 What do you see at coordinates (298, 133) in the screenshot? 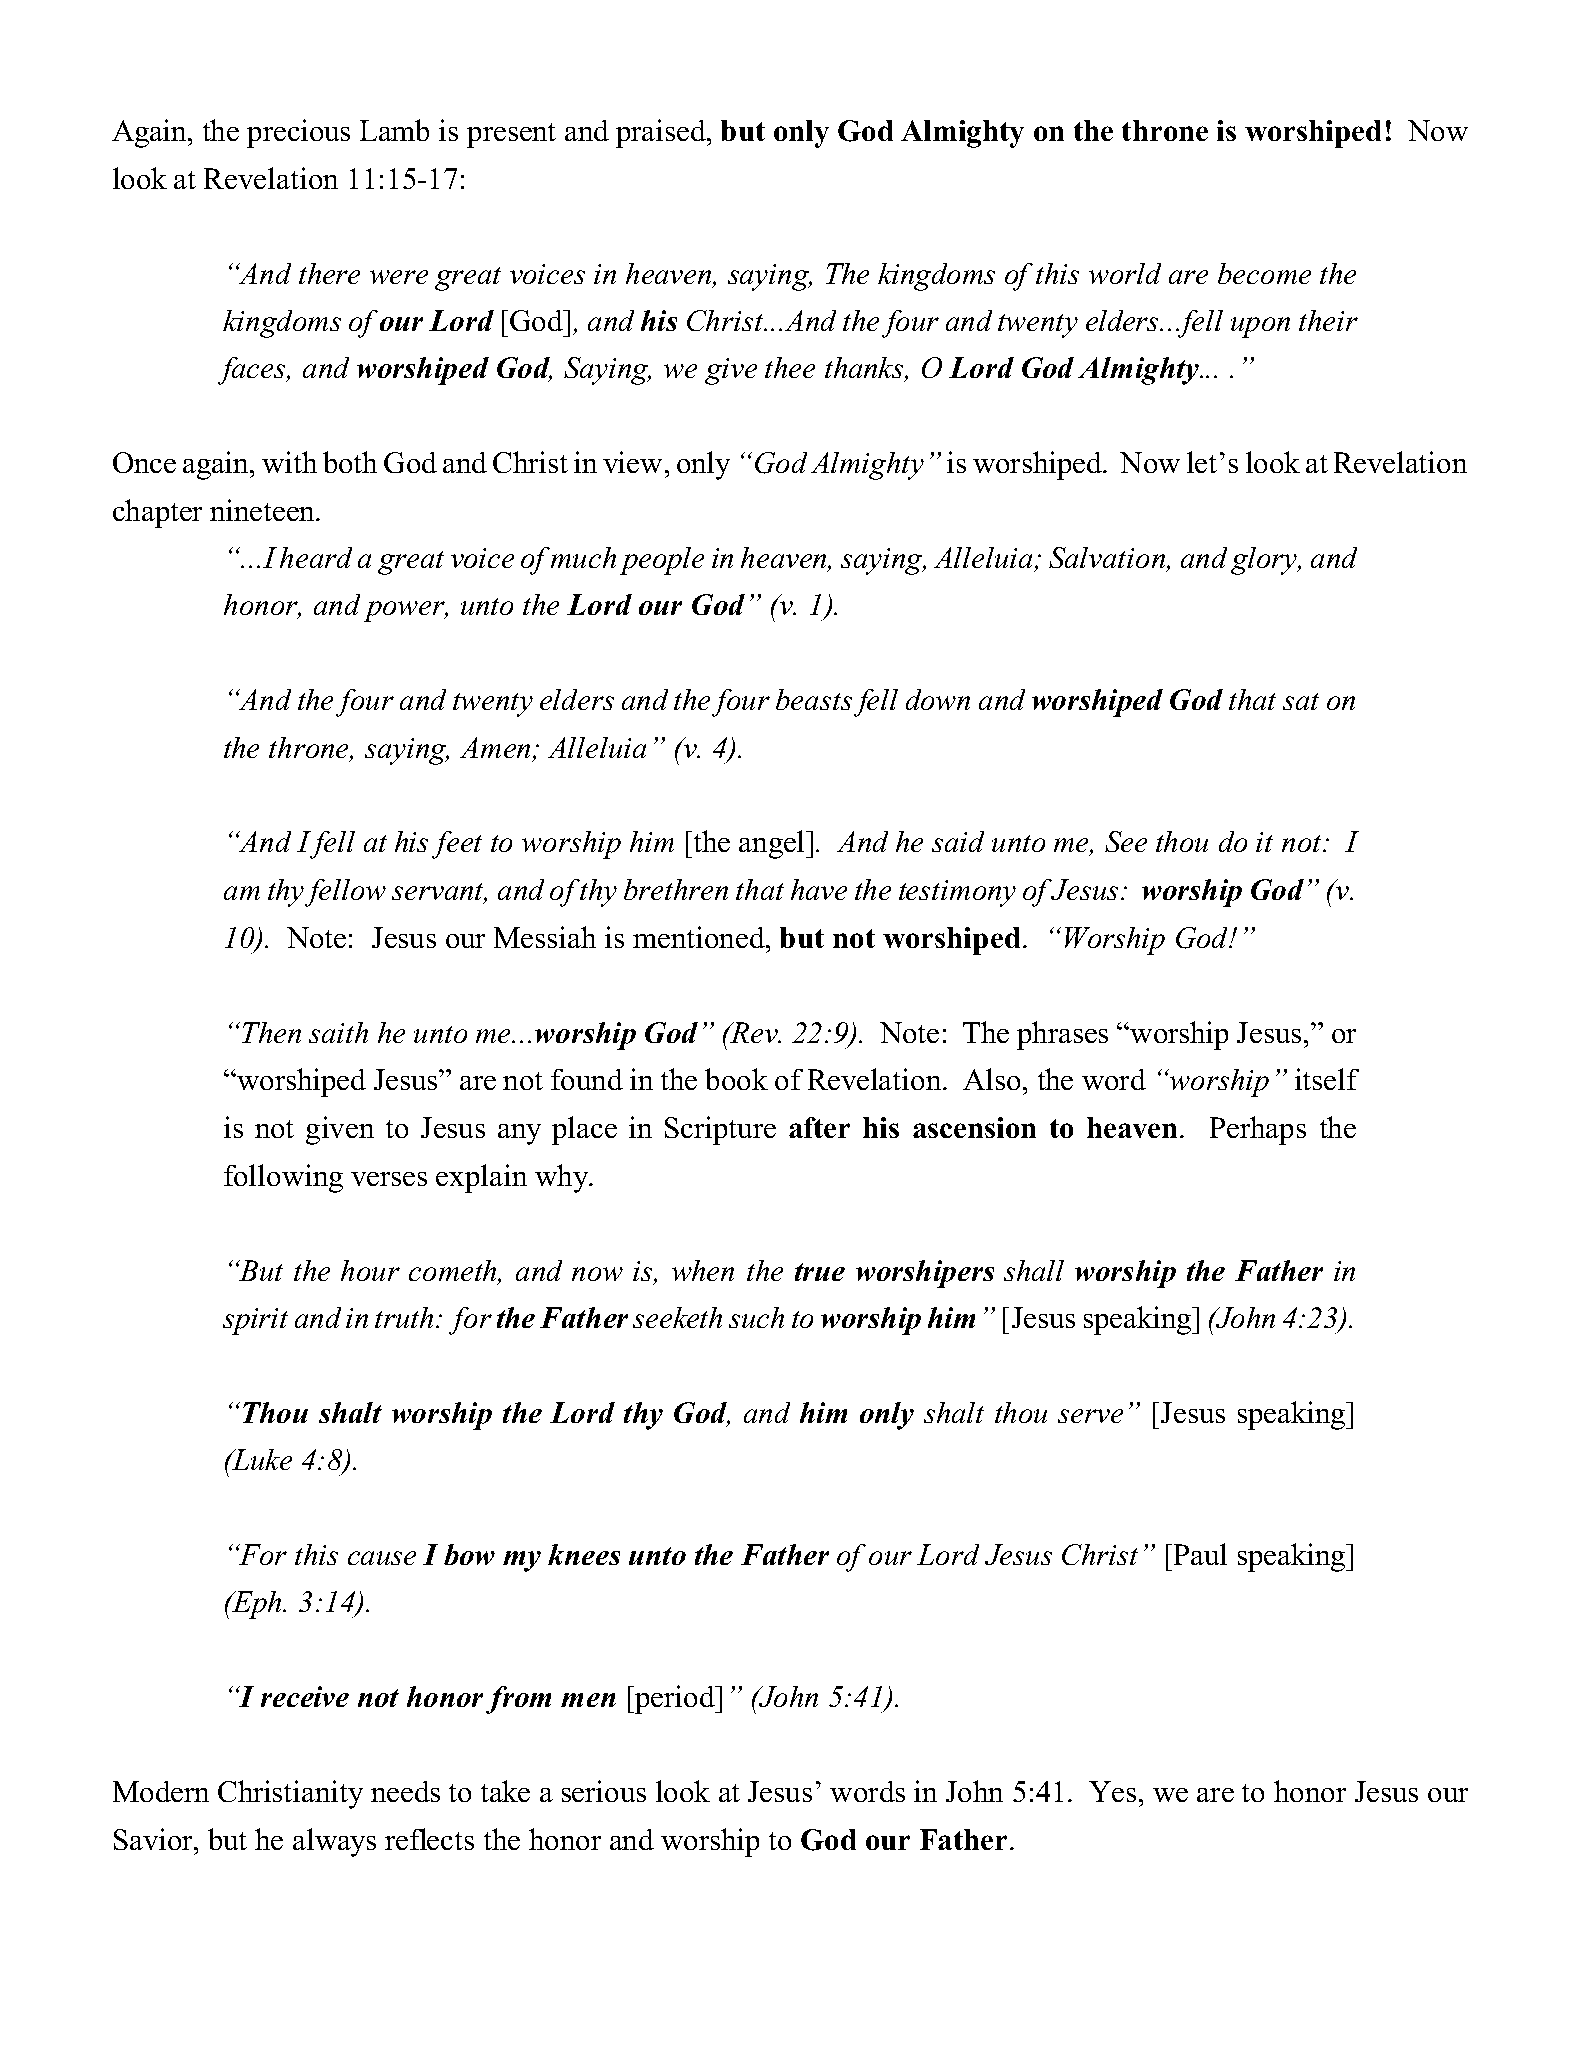
I see `precious` at bounding box center [298, 133].
